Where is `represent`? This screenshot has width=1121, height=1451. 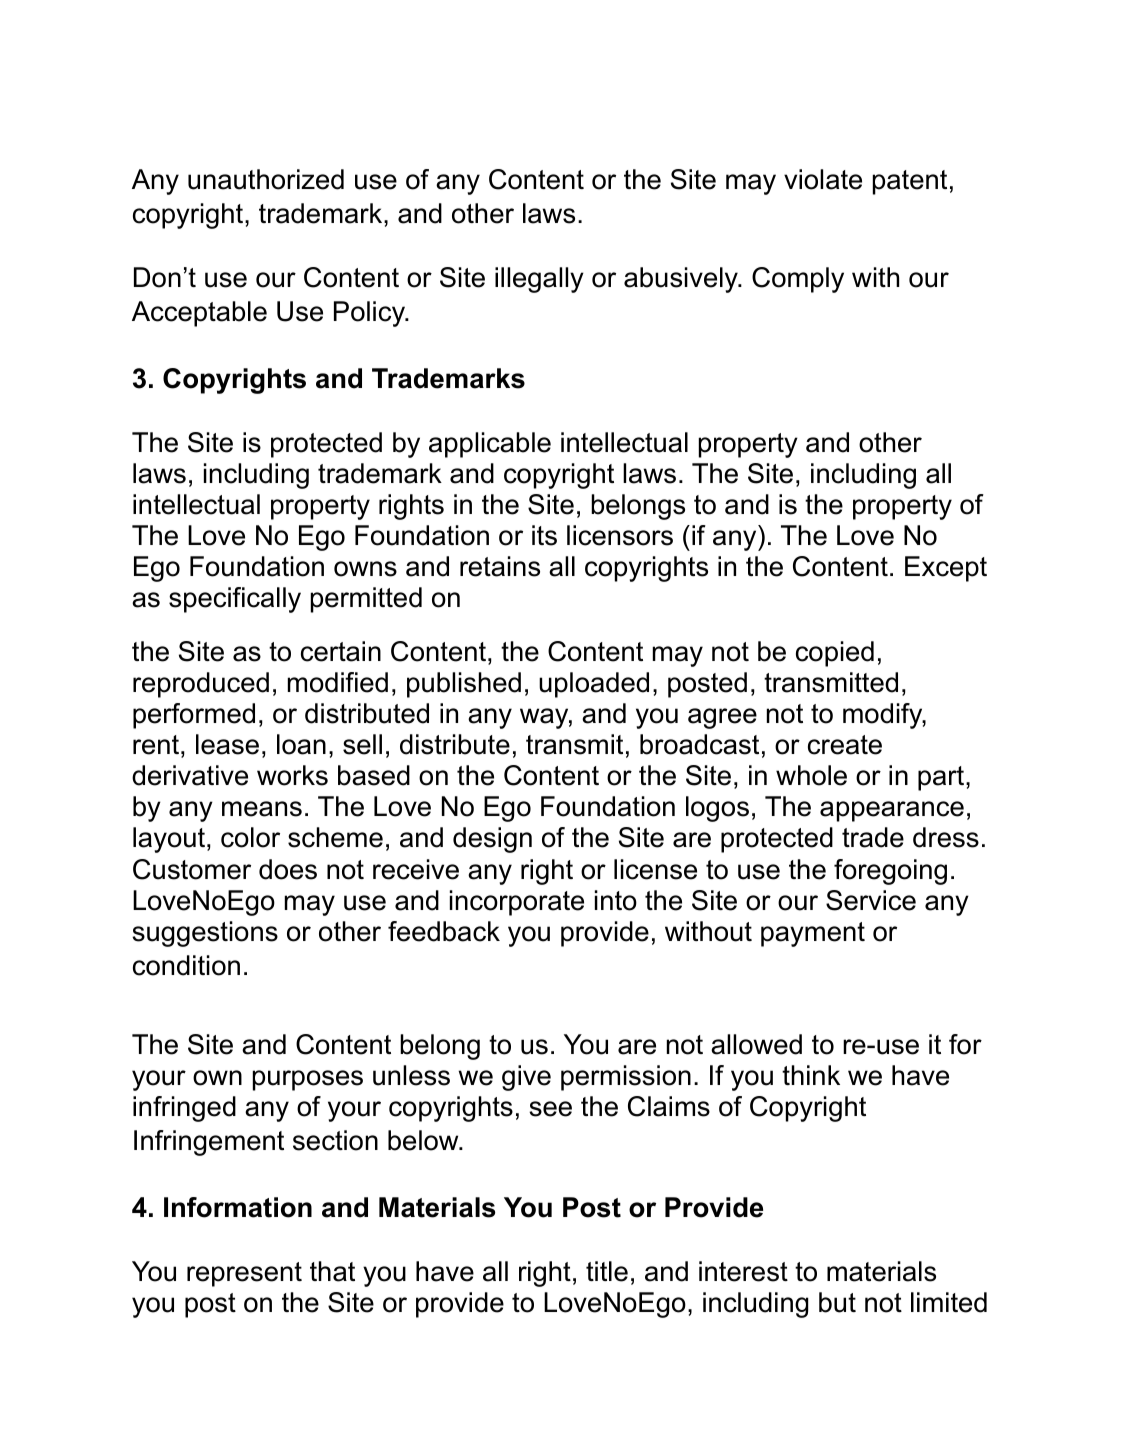
represent is located at coordinates (244, 1274).
